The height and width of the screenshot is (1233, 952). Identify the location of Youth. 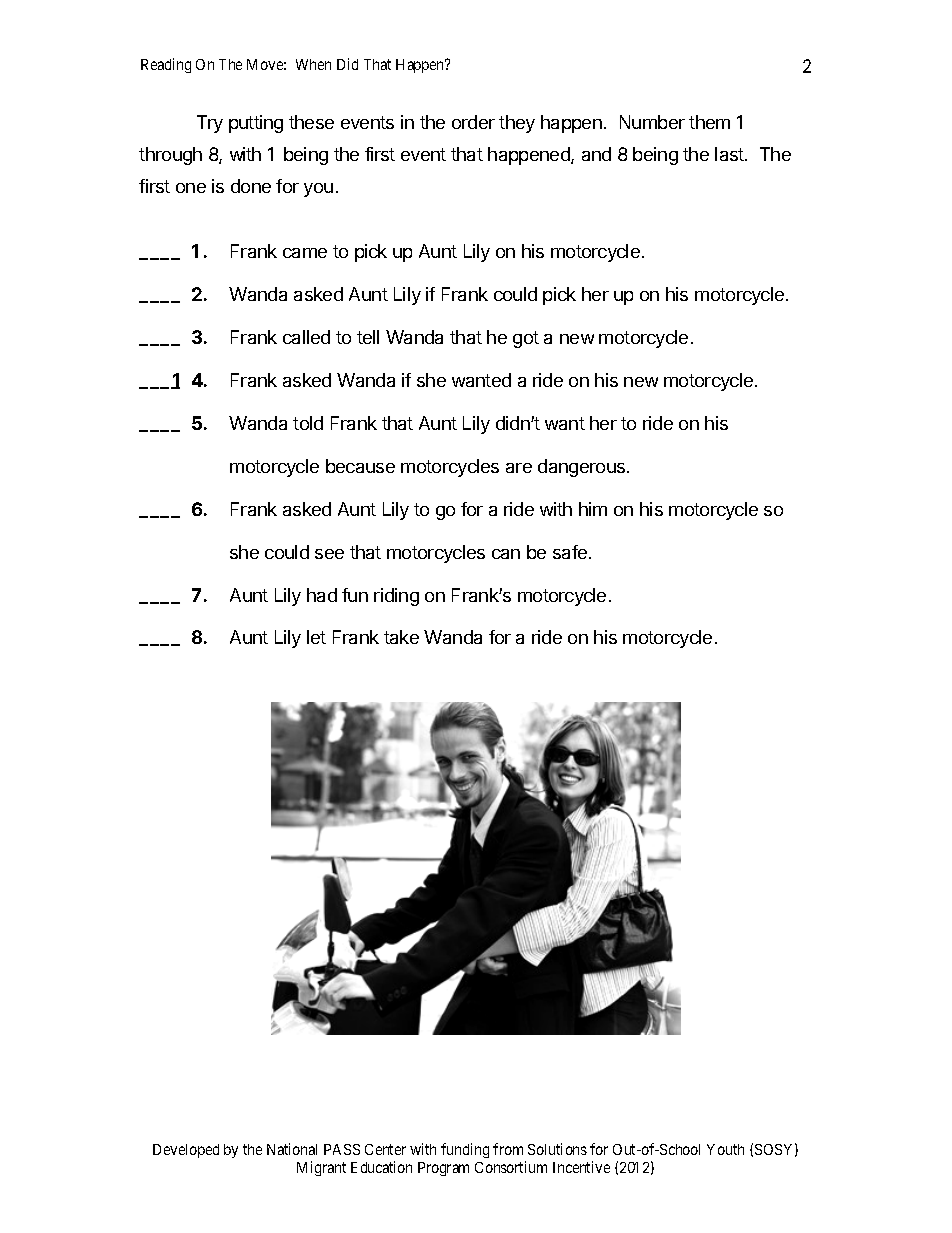
(725, 1149).
